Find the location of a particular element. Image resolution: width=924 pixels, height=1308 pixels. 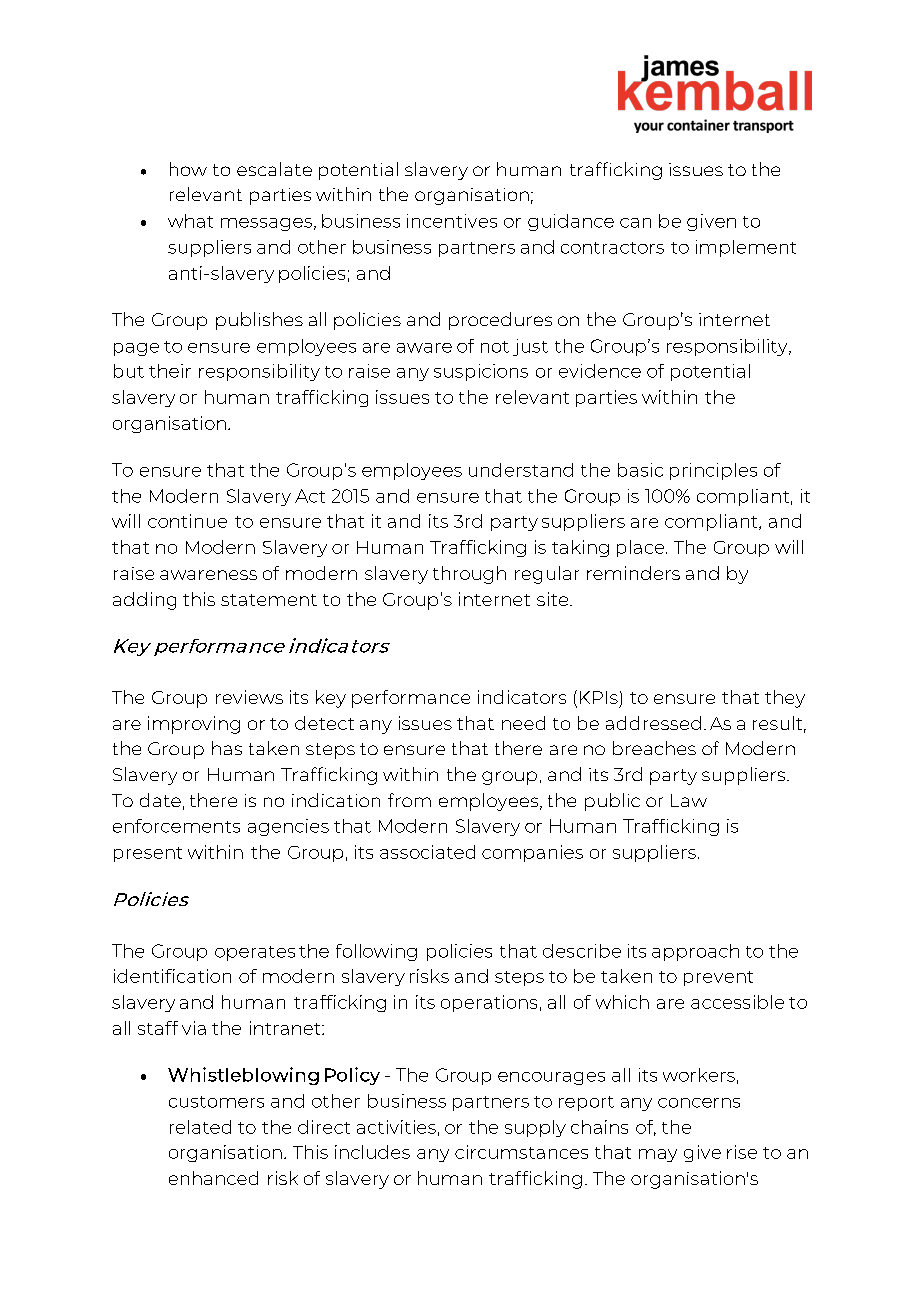

need is located at coordinates (523, 723).
